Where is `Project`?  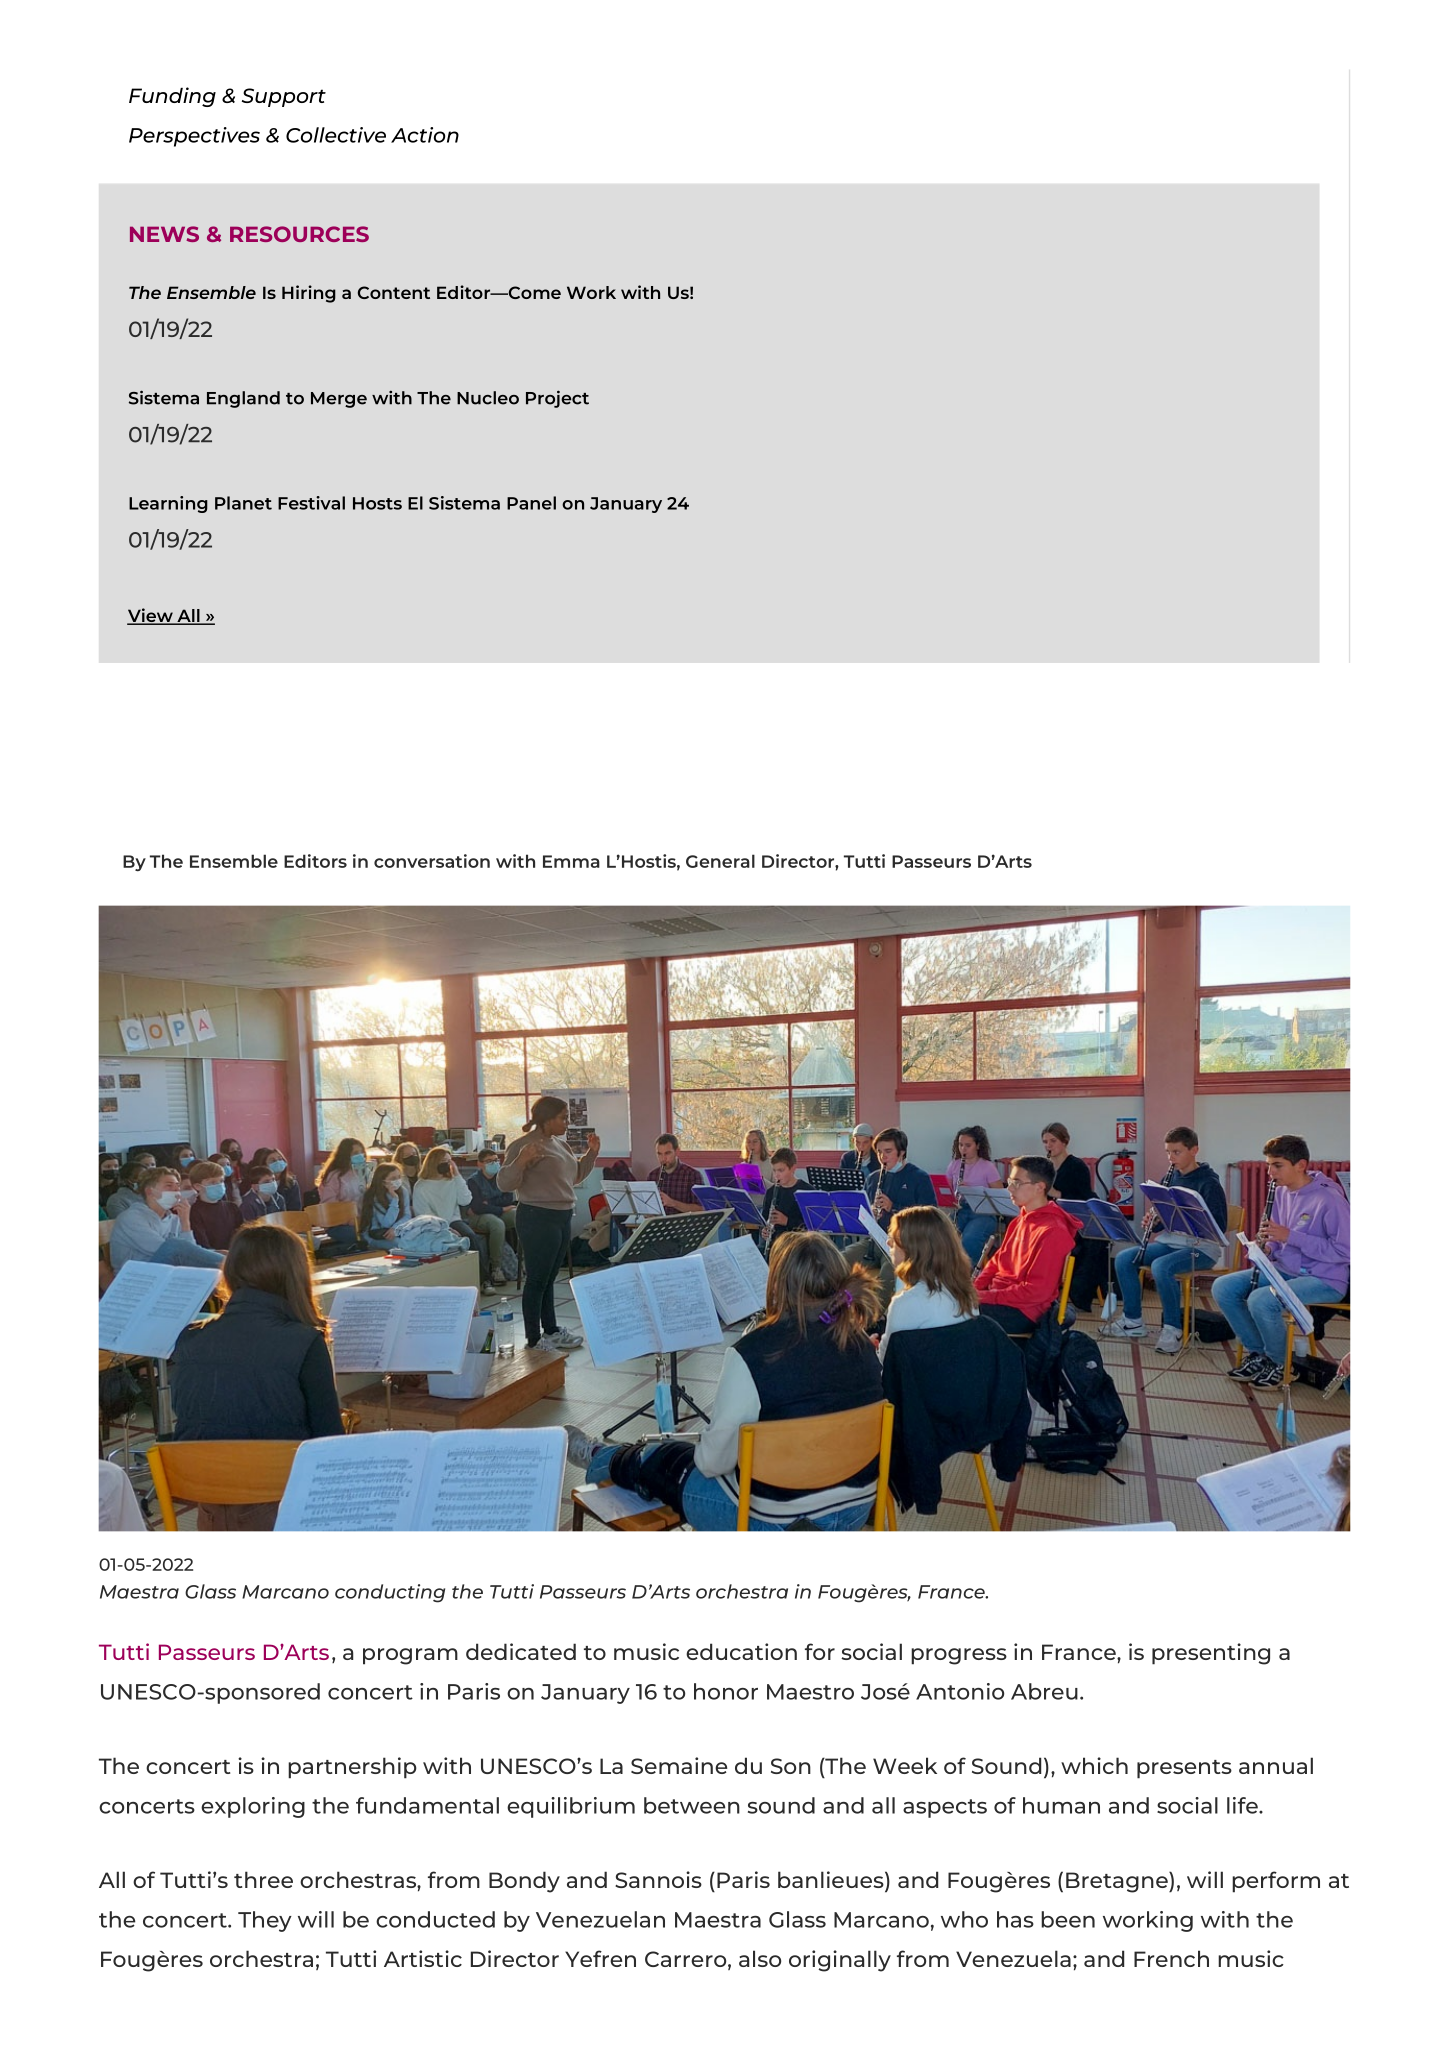 Project is located at coordinates (557, 399).
